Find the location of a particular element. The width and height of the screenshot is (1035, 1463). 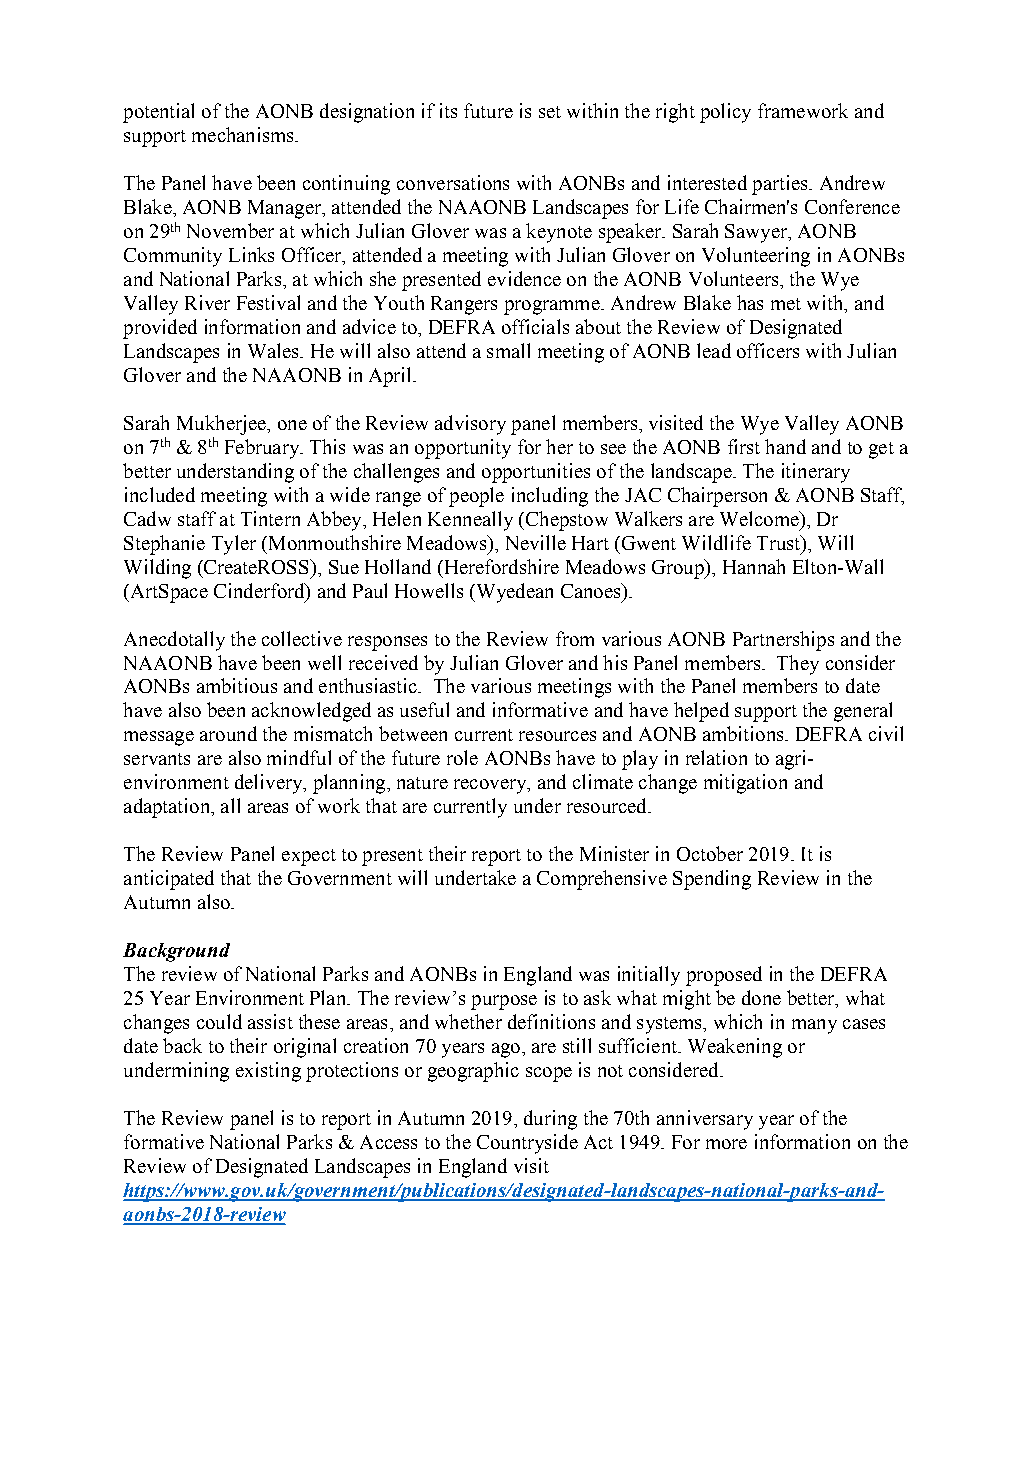

Partnerships is located at coordinates (783, 641).
